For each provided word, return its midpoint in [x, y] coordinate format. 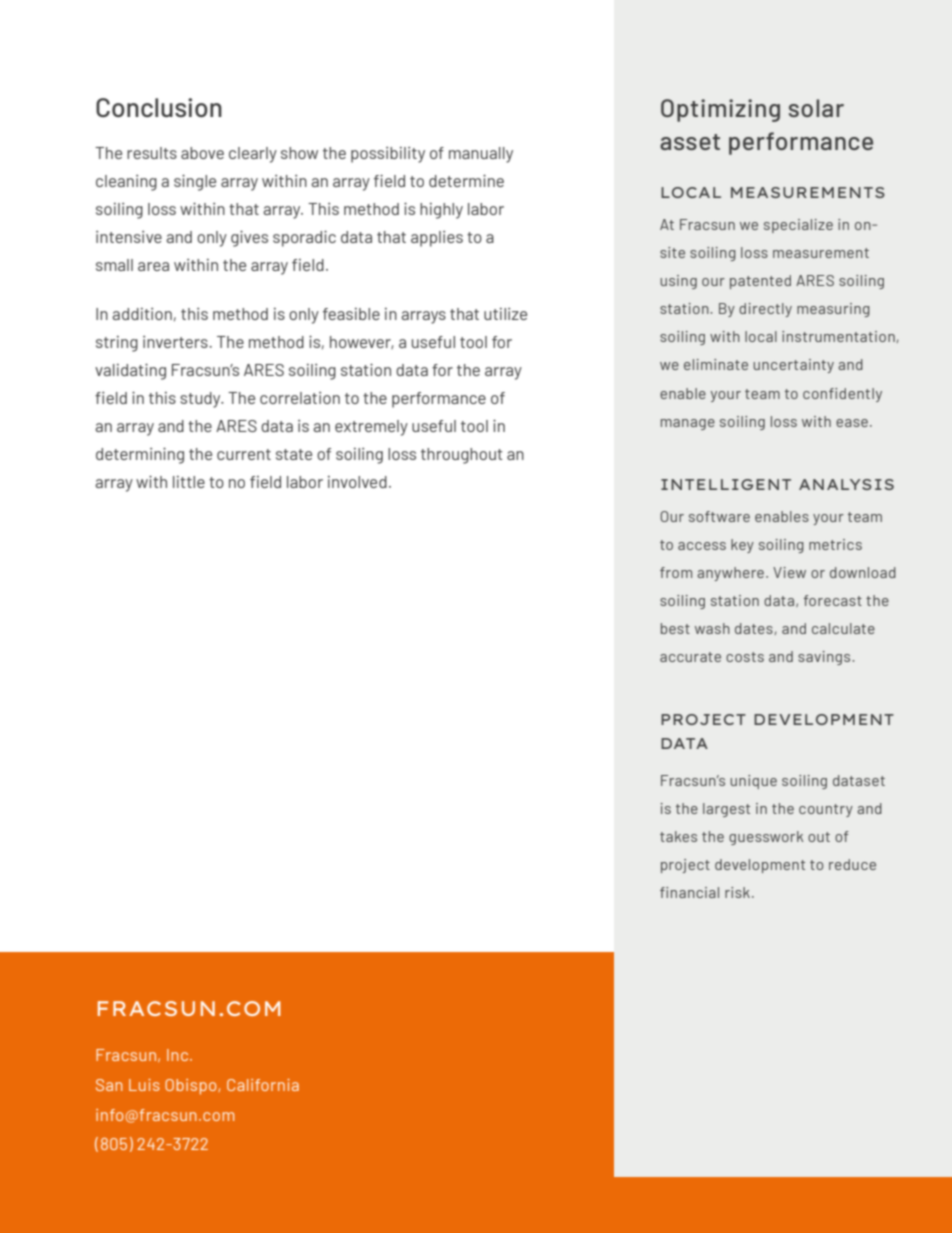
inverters [176, 342]
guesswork [766, 838]
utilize [505, 314]
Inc [179, 1055]
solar [816, 108]
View [789, 572]
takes [678, 836]
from [676, 572]
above [202, 153]
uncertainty [793, 366]
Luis [144, 1085]
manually [481, 155]
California [263, 1085]
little [189, 482]
